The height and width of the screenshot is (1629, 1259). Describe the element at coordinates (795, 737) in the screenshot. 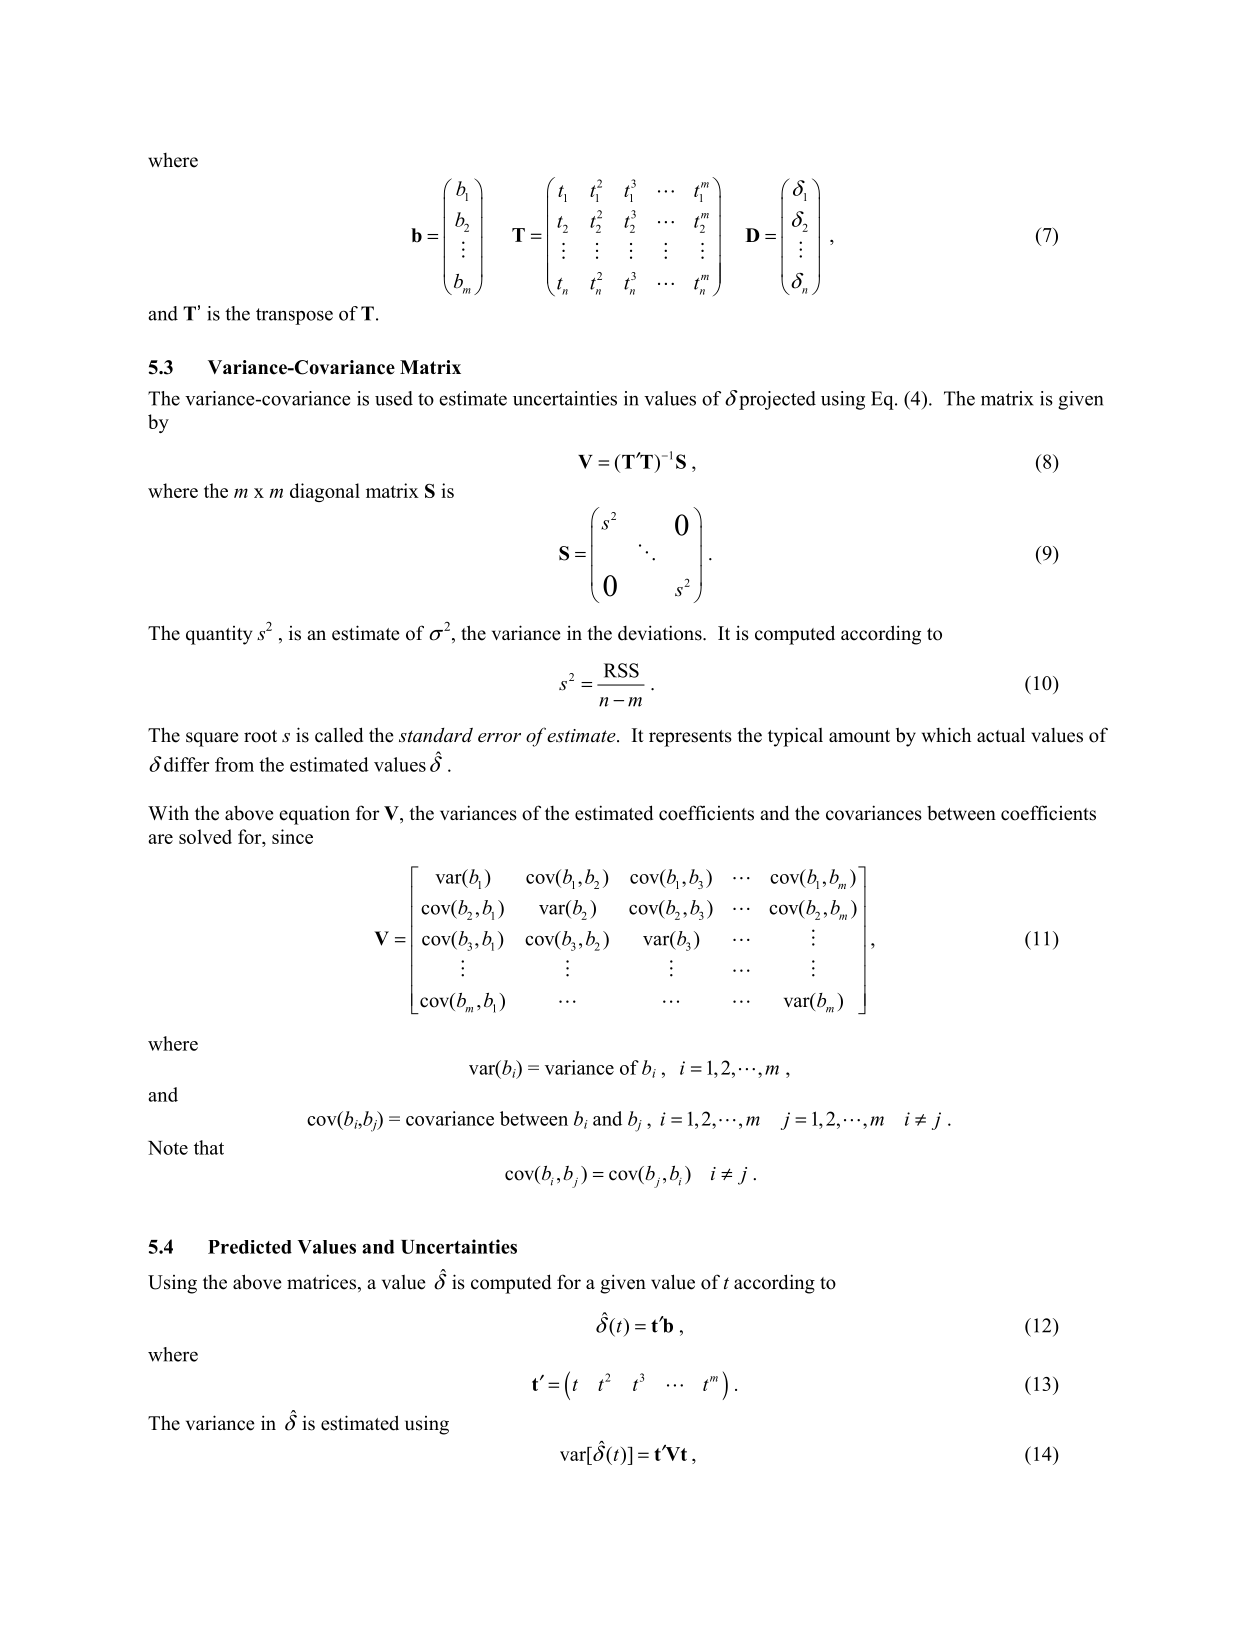

I see `typical` at that location.
